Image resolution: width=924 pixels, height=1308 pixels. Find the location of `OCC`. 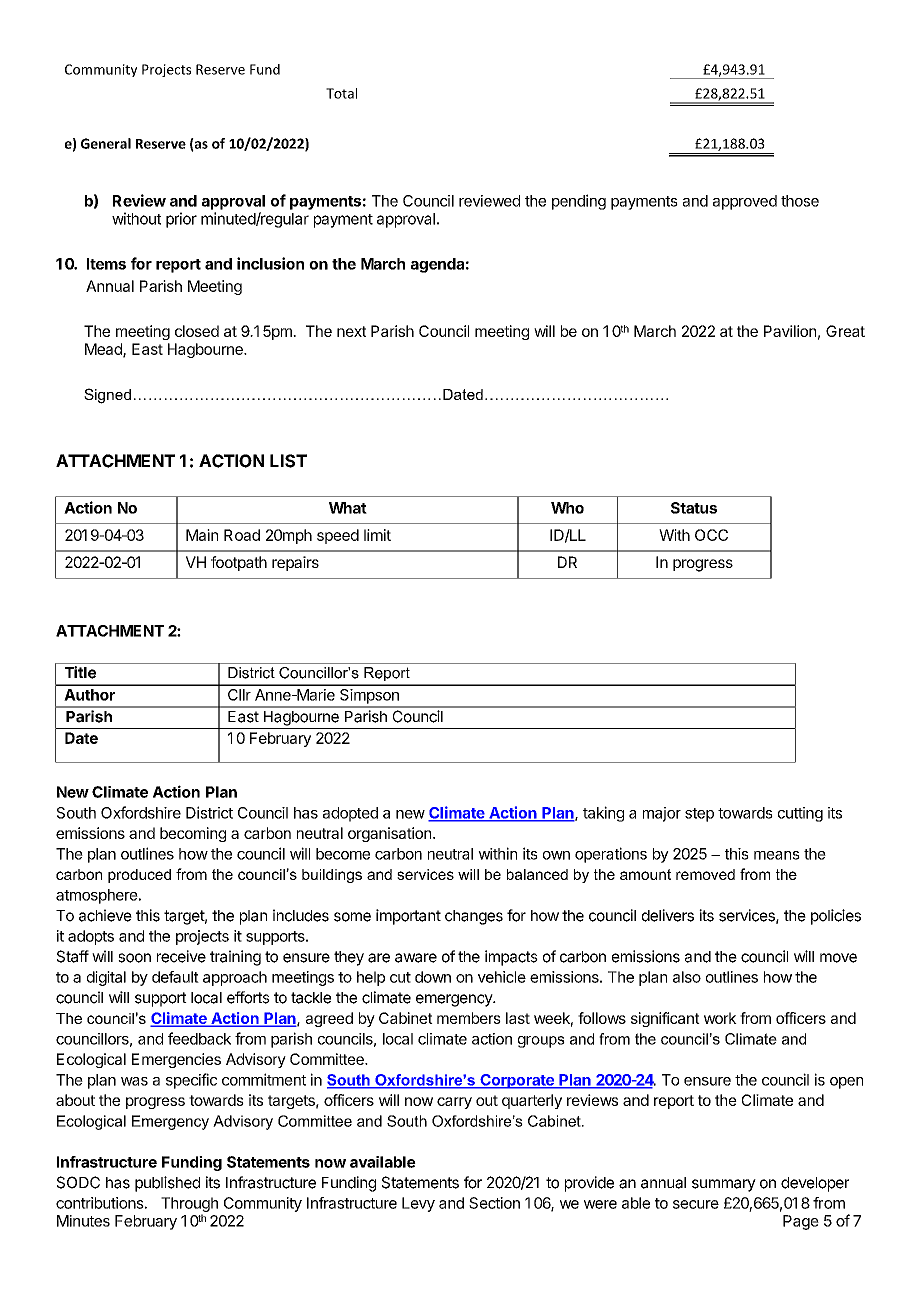

OCC is located at coordinates (711, 535).
